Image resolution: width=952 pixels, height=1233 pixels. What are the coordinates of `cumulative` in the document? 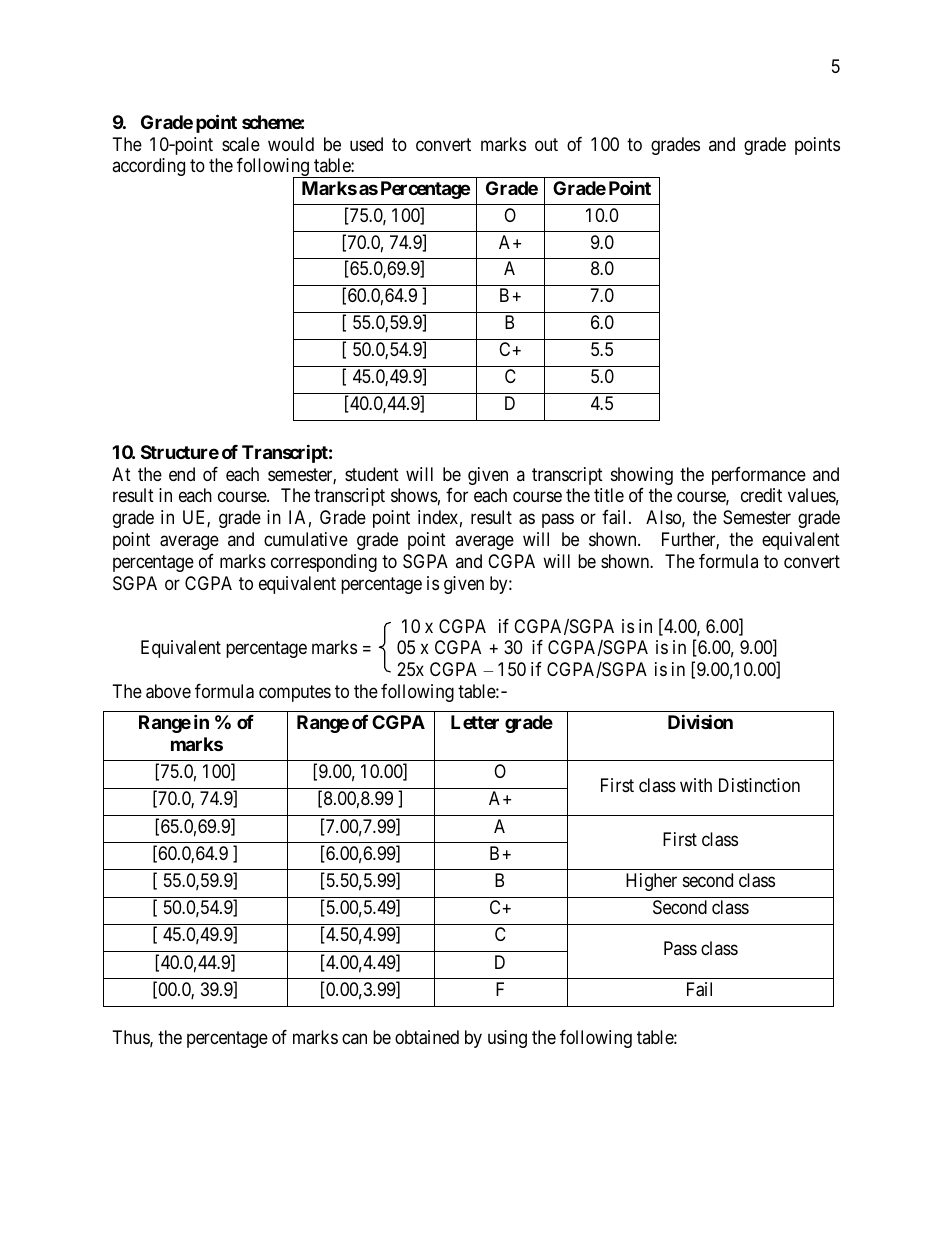 It's located at (306, 539).
